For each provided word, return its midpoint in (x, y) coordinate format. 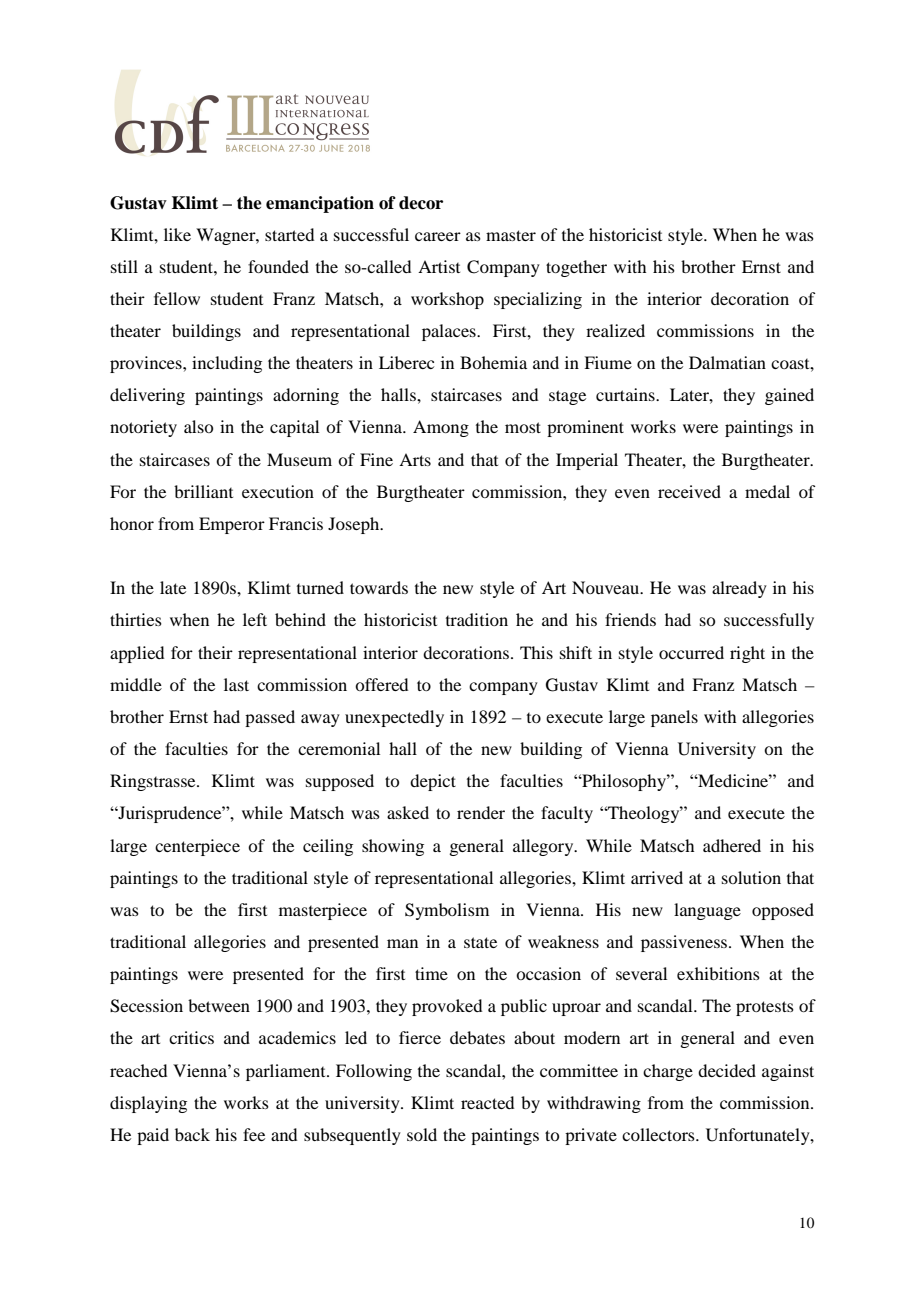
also (198, 426)
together (576, 268)
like (177, 234)
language (707, 911)
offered (381, 684)
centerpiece (197, 847)
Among (441, 428)
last (236, 684)
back (192, 1134)
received (689, 491)
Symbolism (447, 911)
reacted (487, 1102)
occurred (691, 652)
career (438, 236)
